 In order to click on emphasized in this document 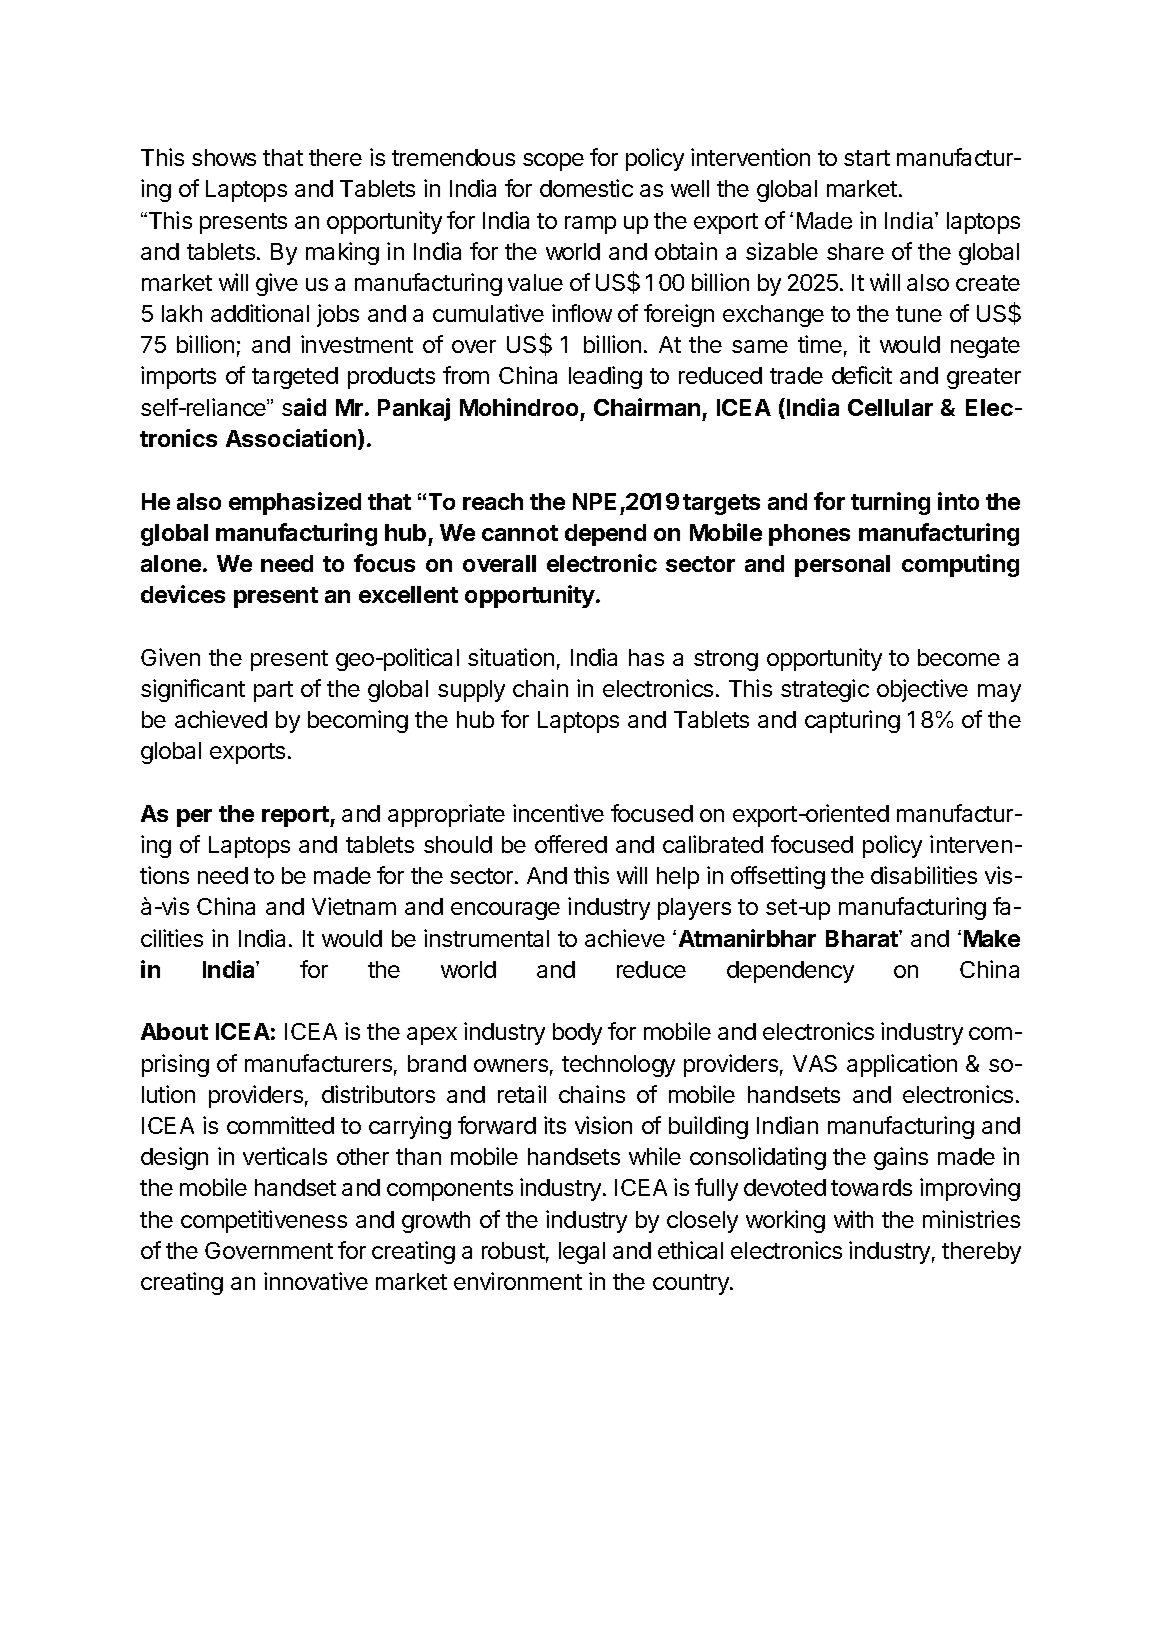, I will do `click(295, 503)`.
